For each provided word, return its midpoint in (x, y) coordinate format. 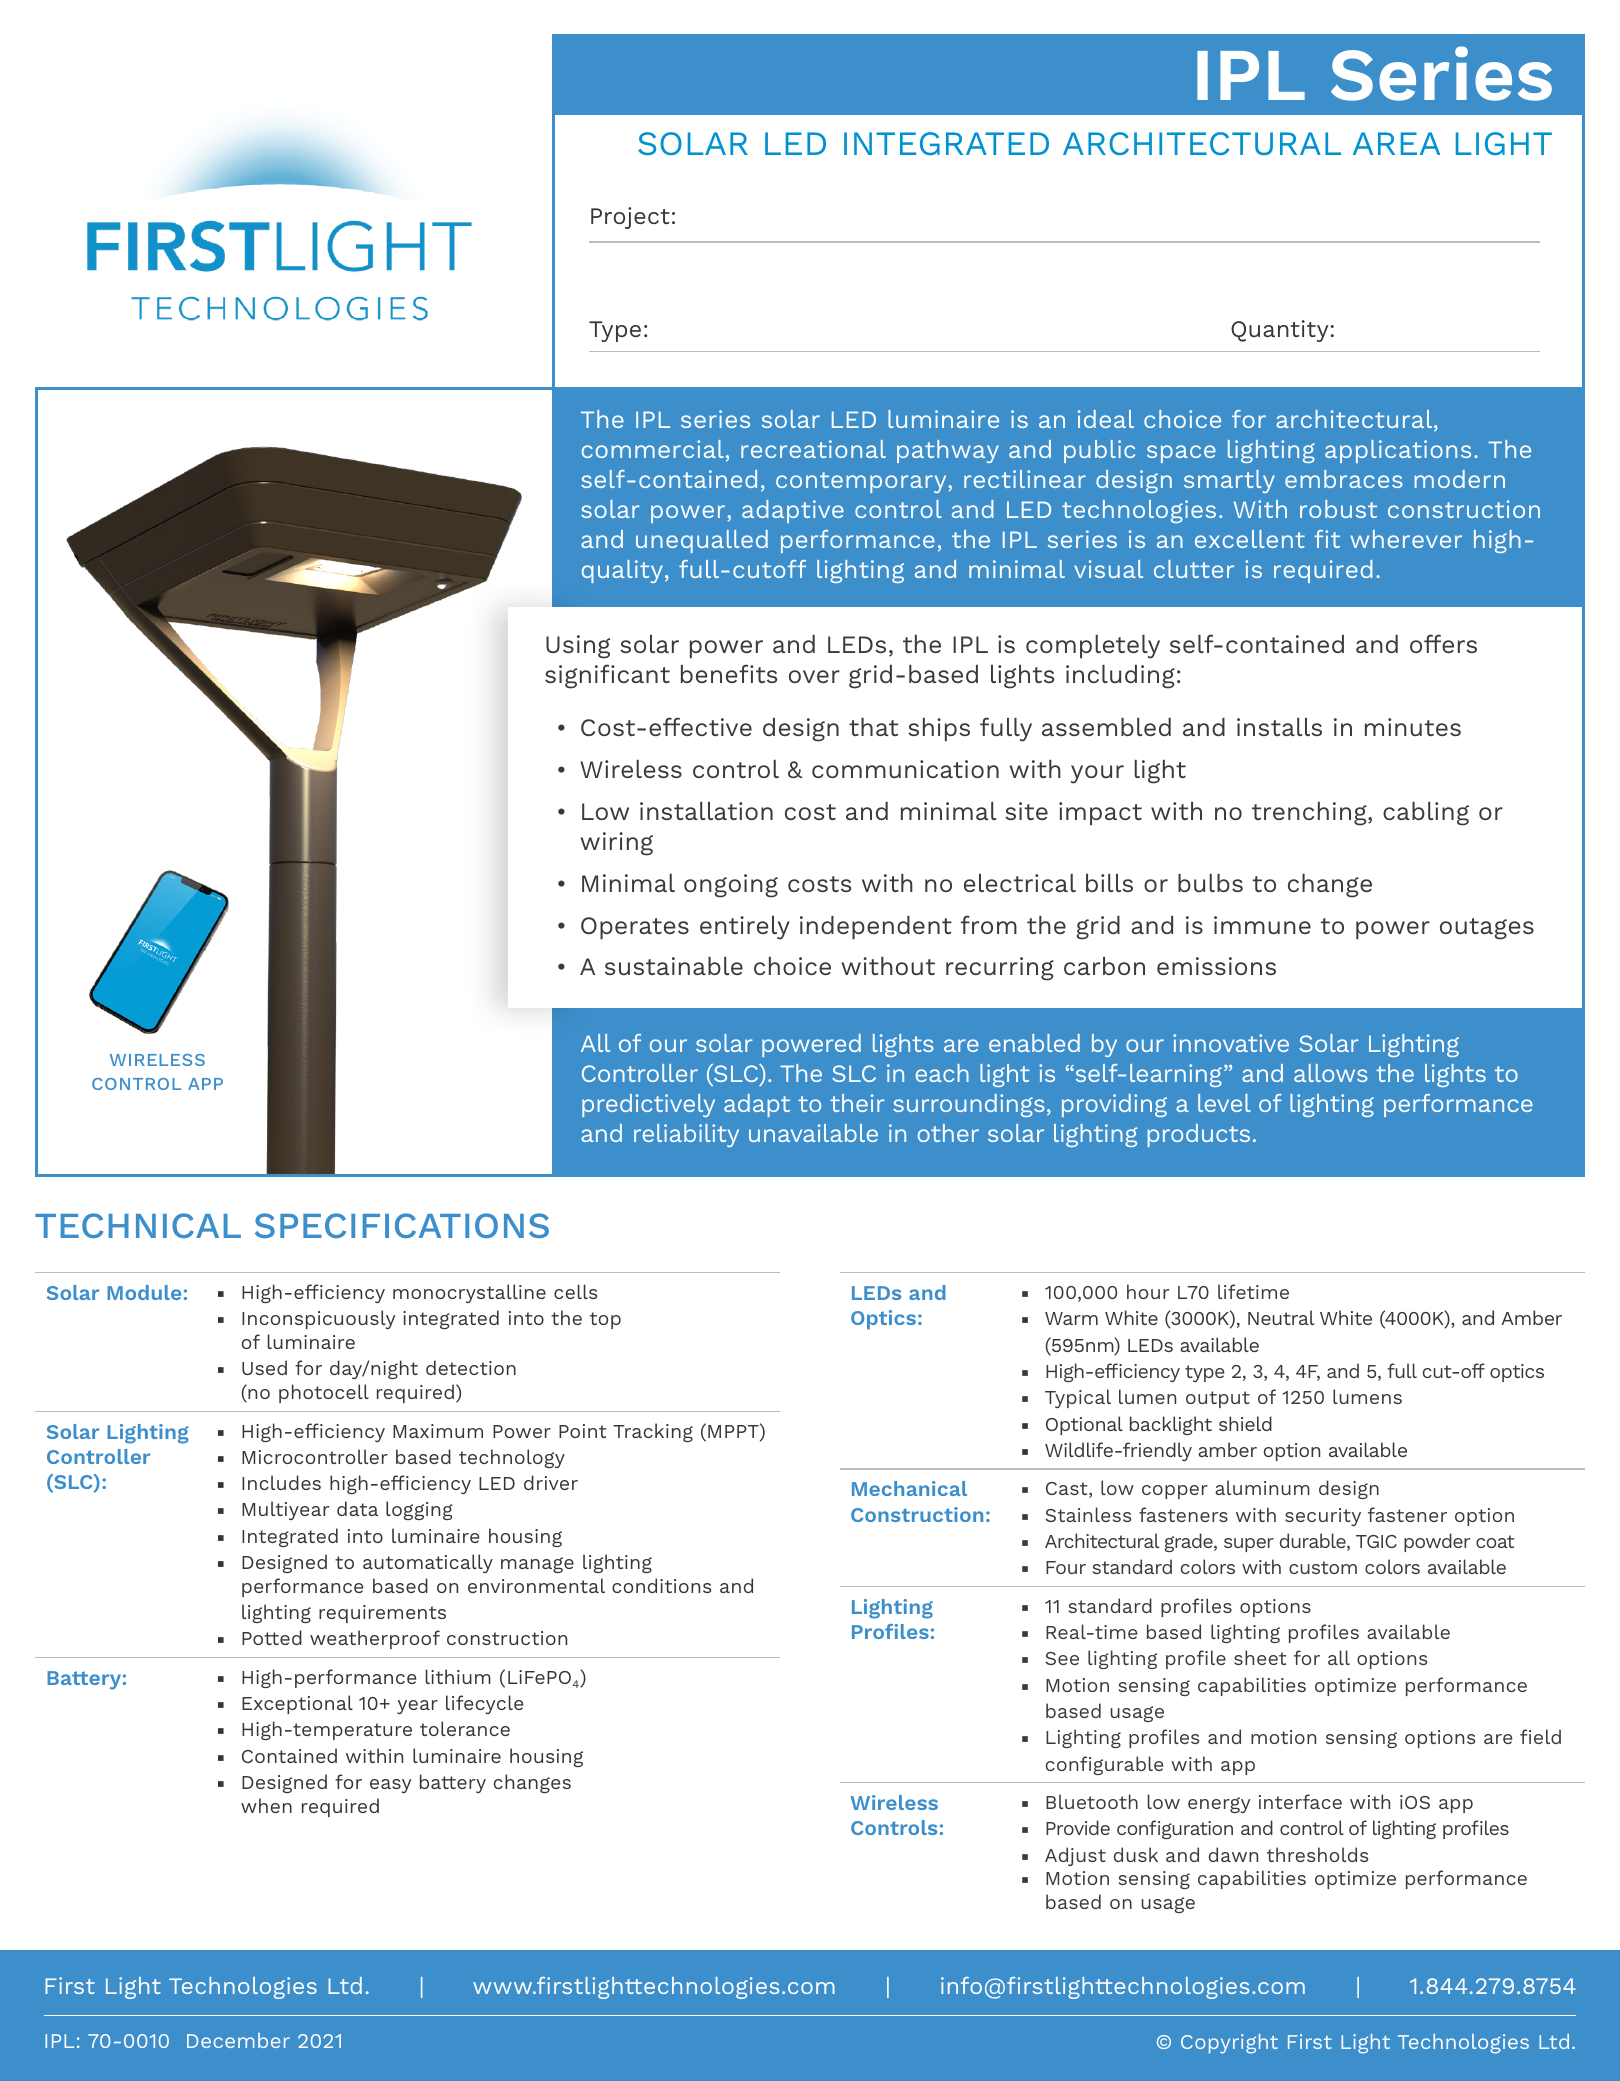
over (814, 676)
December (238, 2040)
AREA (1396, 143)
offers (1443, 643)
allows (1331, 1073)
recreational (813, 449)
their (857, 1103)
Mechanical (909, 1488)
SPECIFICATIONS (402, 1225)
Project (630, 218)
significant (607, 676)
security (1323, 1517)
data (357, 1508)
